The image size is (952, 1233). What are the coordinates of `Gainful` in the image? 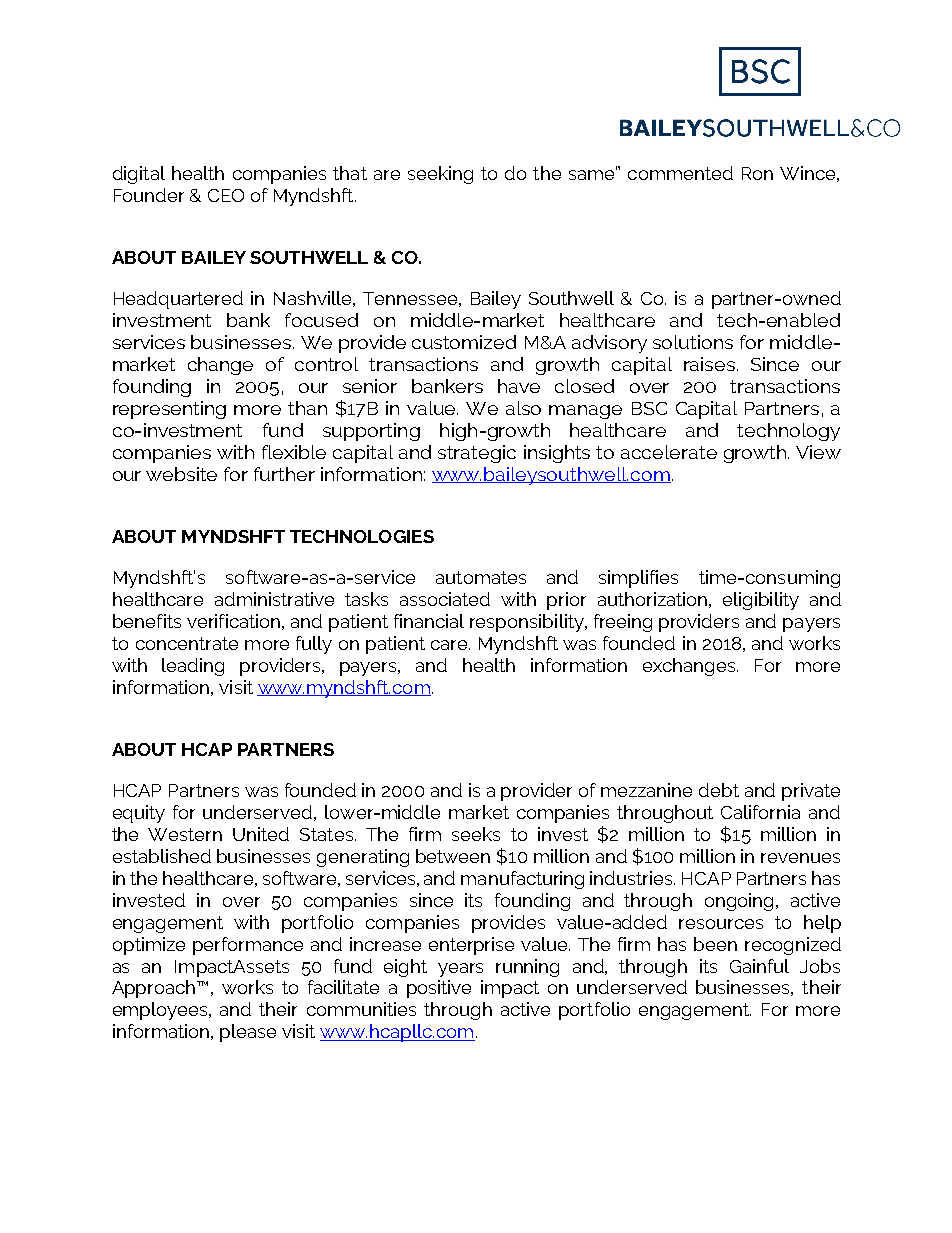 It's located at (759, 966).
